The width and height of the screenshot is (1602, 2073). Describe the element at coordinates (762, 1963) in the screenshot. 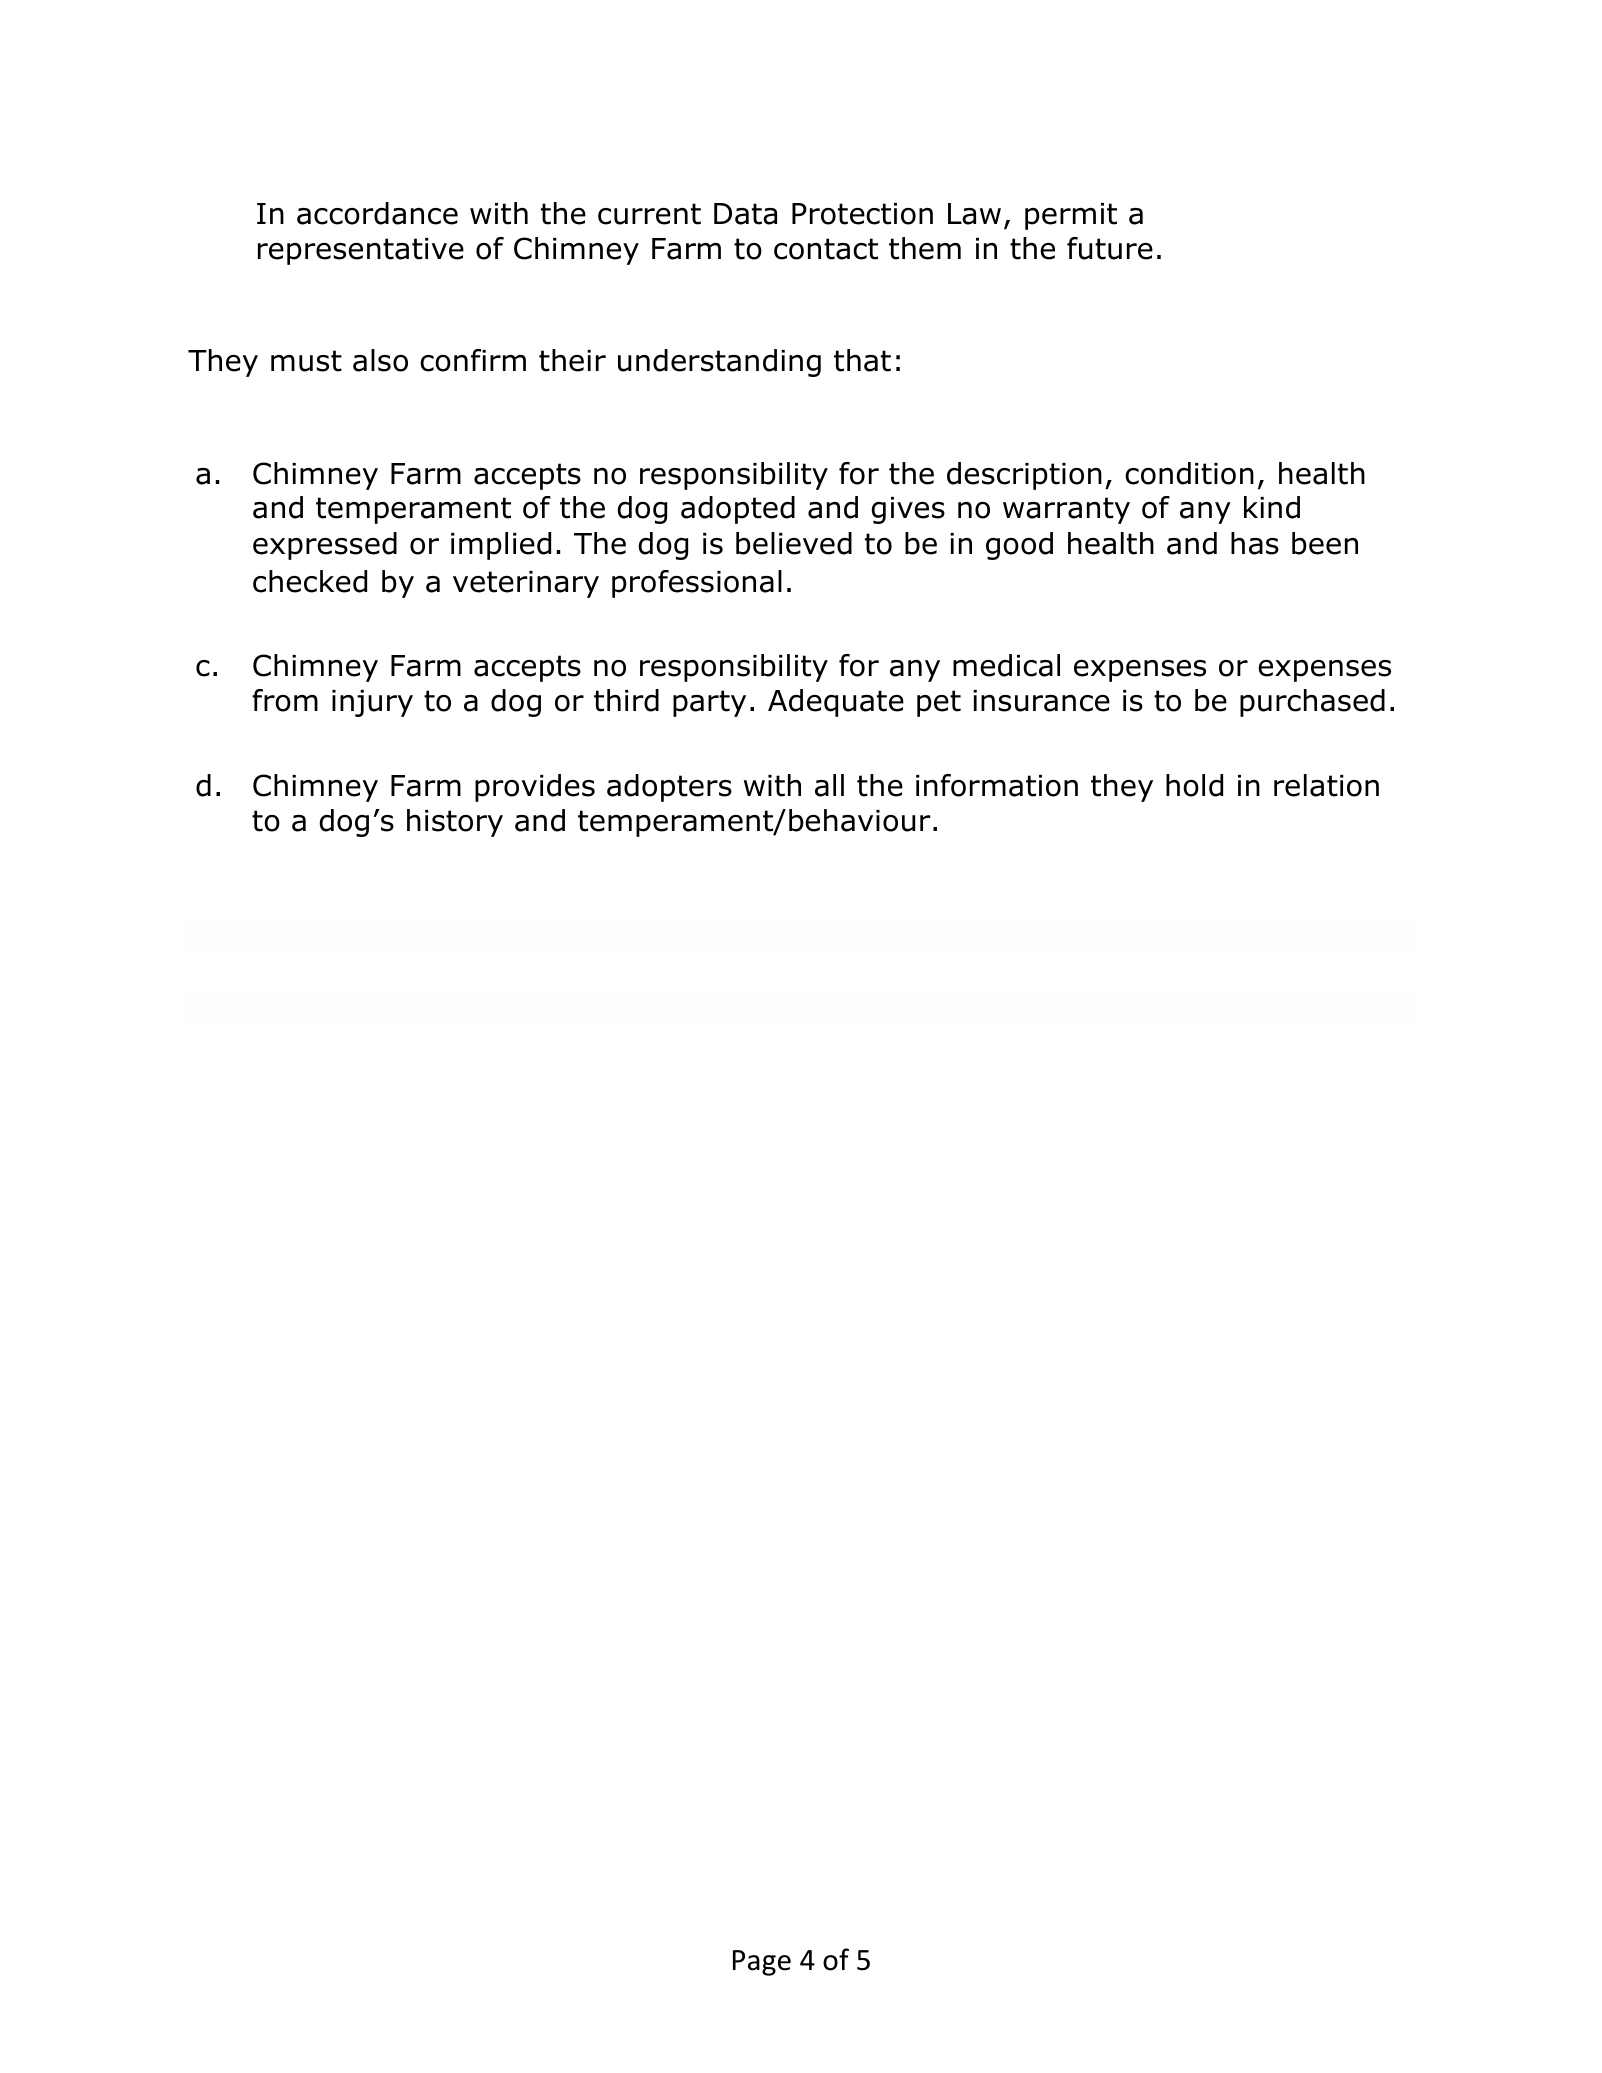

I see `Page` at that location.
